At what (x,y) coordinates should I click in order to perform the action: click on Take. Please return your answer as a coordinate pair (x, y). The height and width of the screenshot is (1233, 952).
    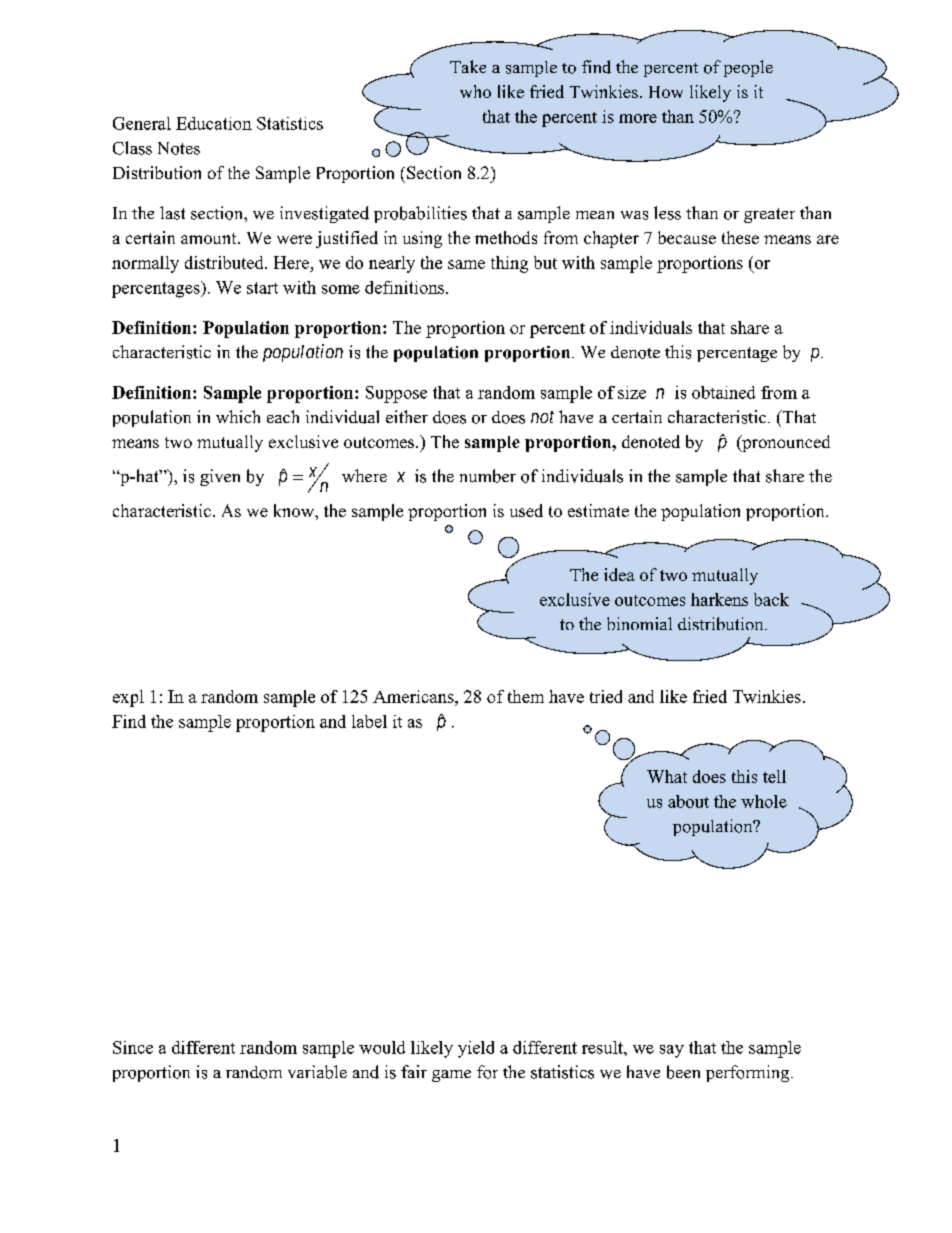
    Looking at the image, I should click on (468, 66).
